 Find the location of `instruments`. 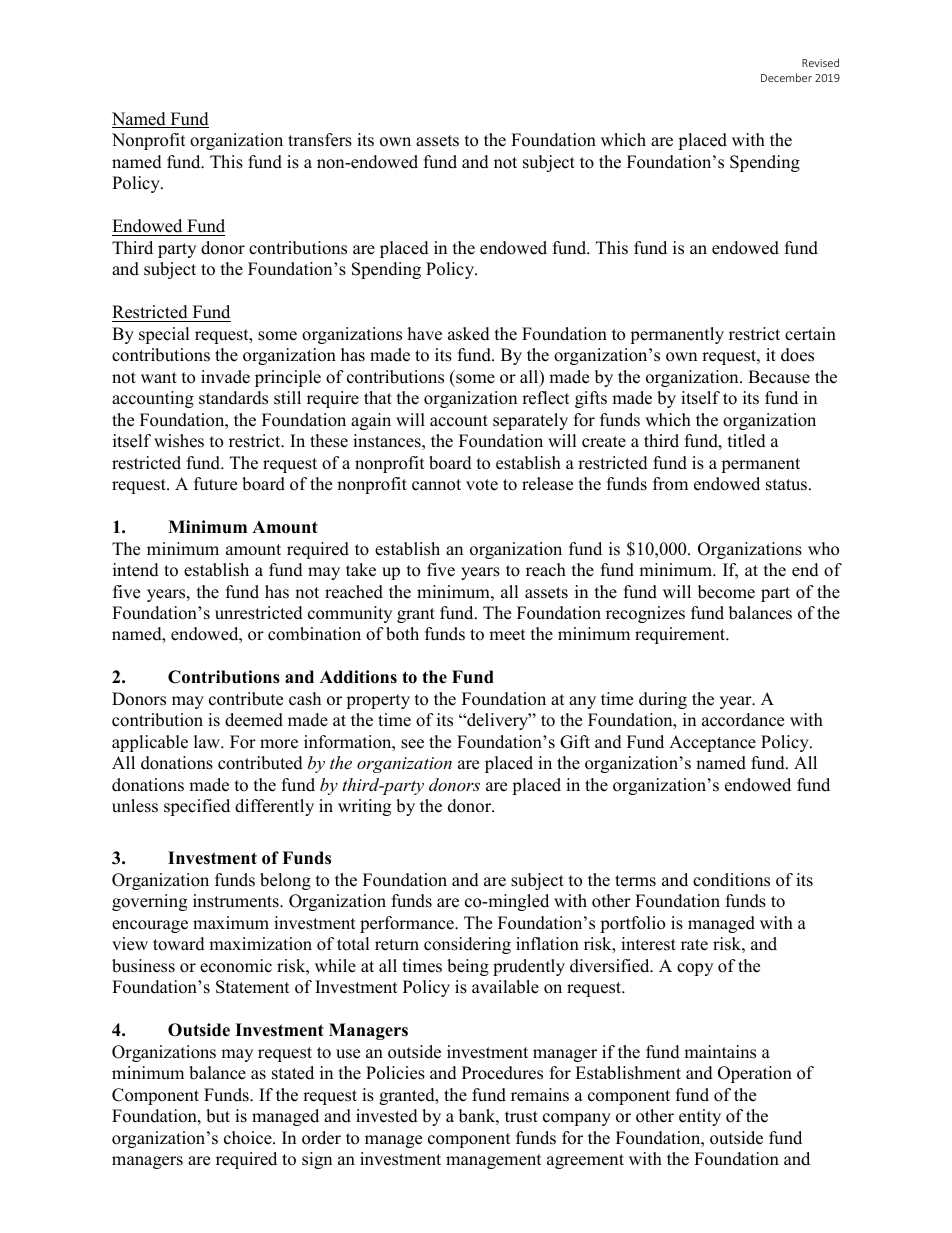

instruments is located at coordinates (237, 901).
